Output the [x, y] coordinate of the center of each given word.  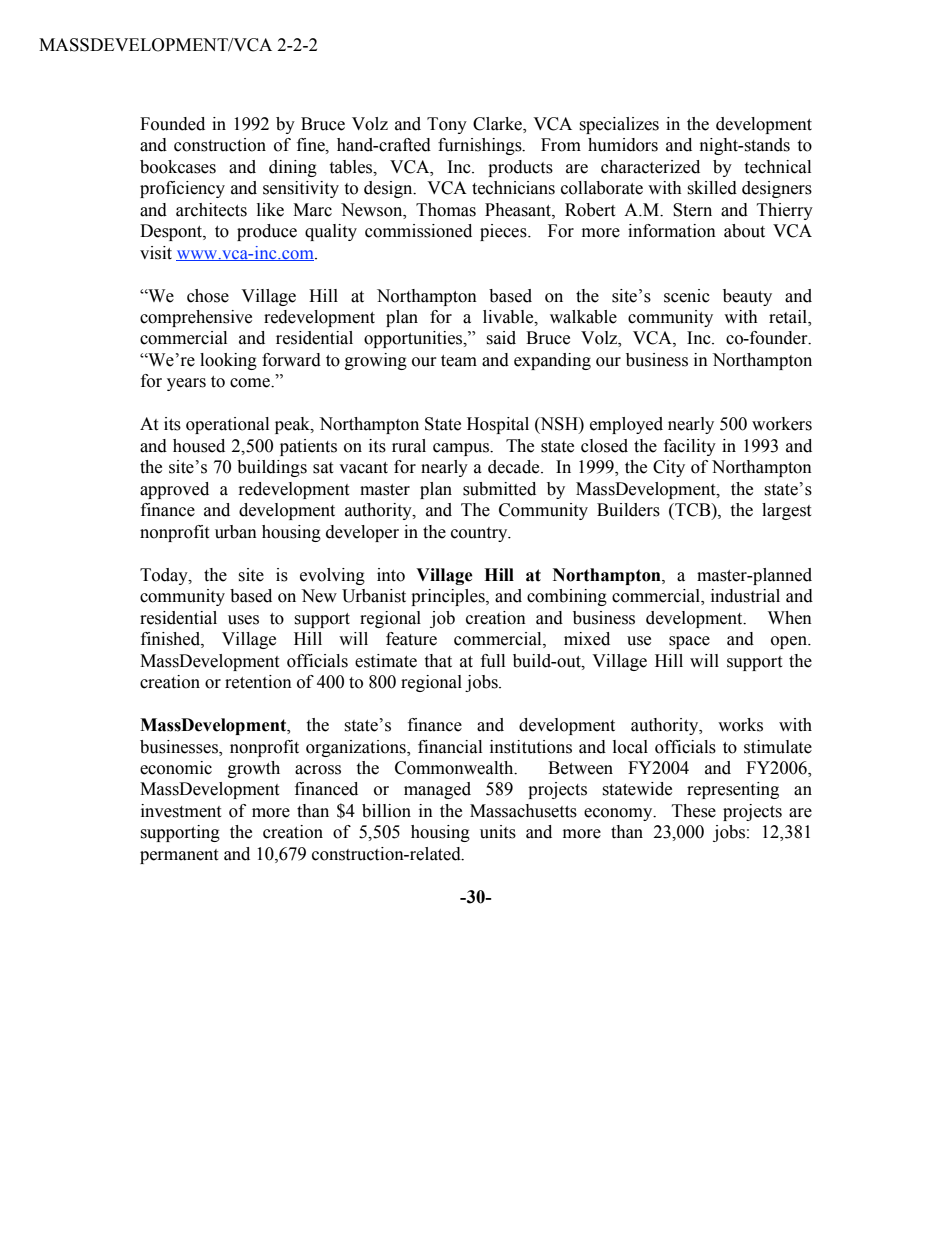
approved [174, 490]
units [498, 832]
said [501, 338]
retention [258, 682]
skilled [712, 188]
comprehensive [196, 318]
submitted [499, 489]
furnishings [481, 146]
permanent [179, 856]
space [689, 642]
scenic [687, 296]
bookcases [178, 167]
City [669, 468]
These [694, 811]
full [493, 661]
